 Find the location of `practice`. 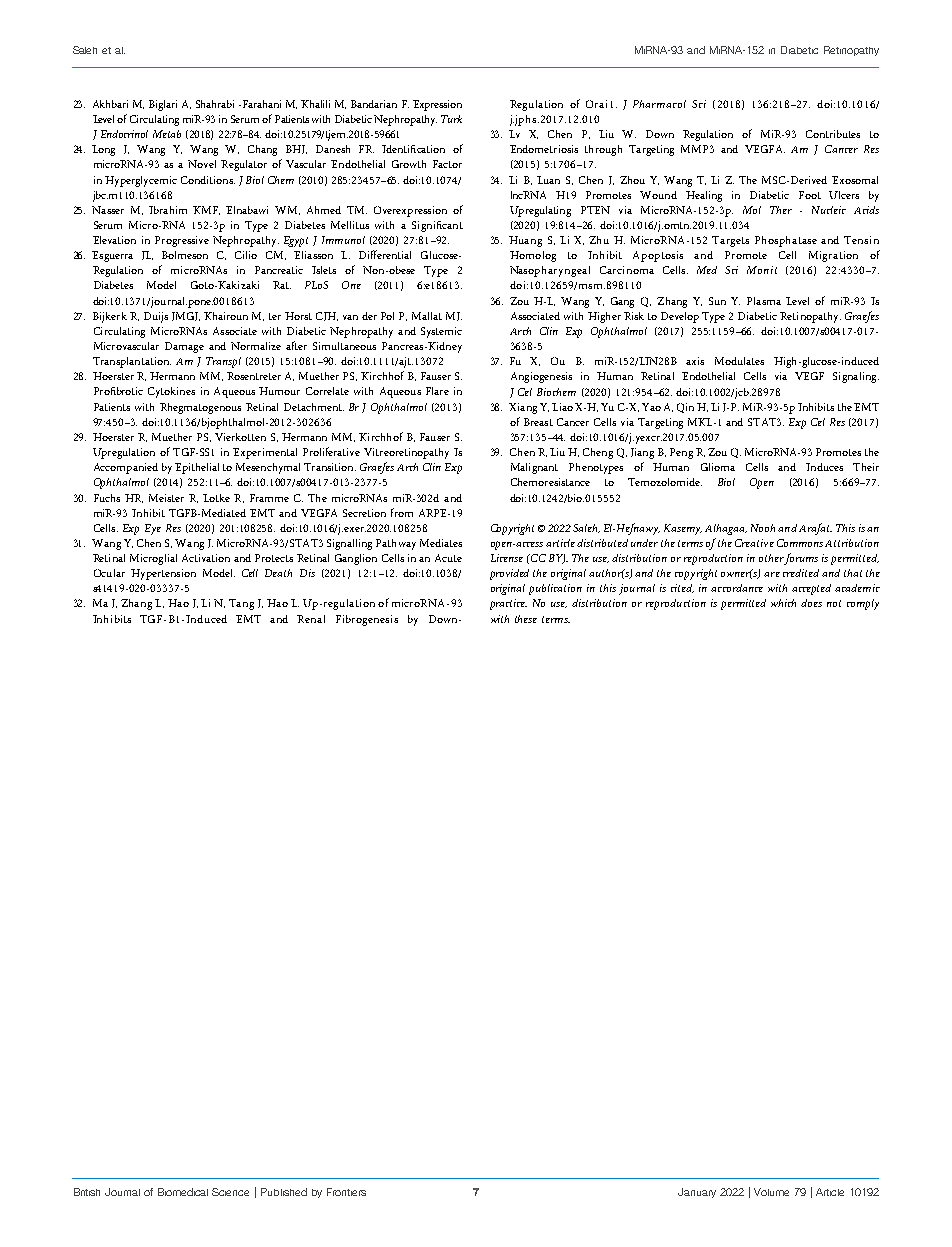

practice is located at coordinates (508, 604).
